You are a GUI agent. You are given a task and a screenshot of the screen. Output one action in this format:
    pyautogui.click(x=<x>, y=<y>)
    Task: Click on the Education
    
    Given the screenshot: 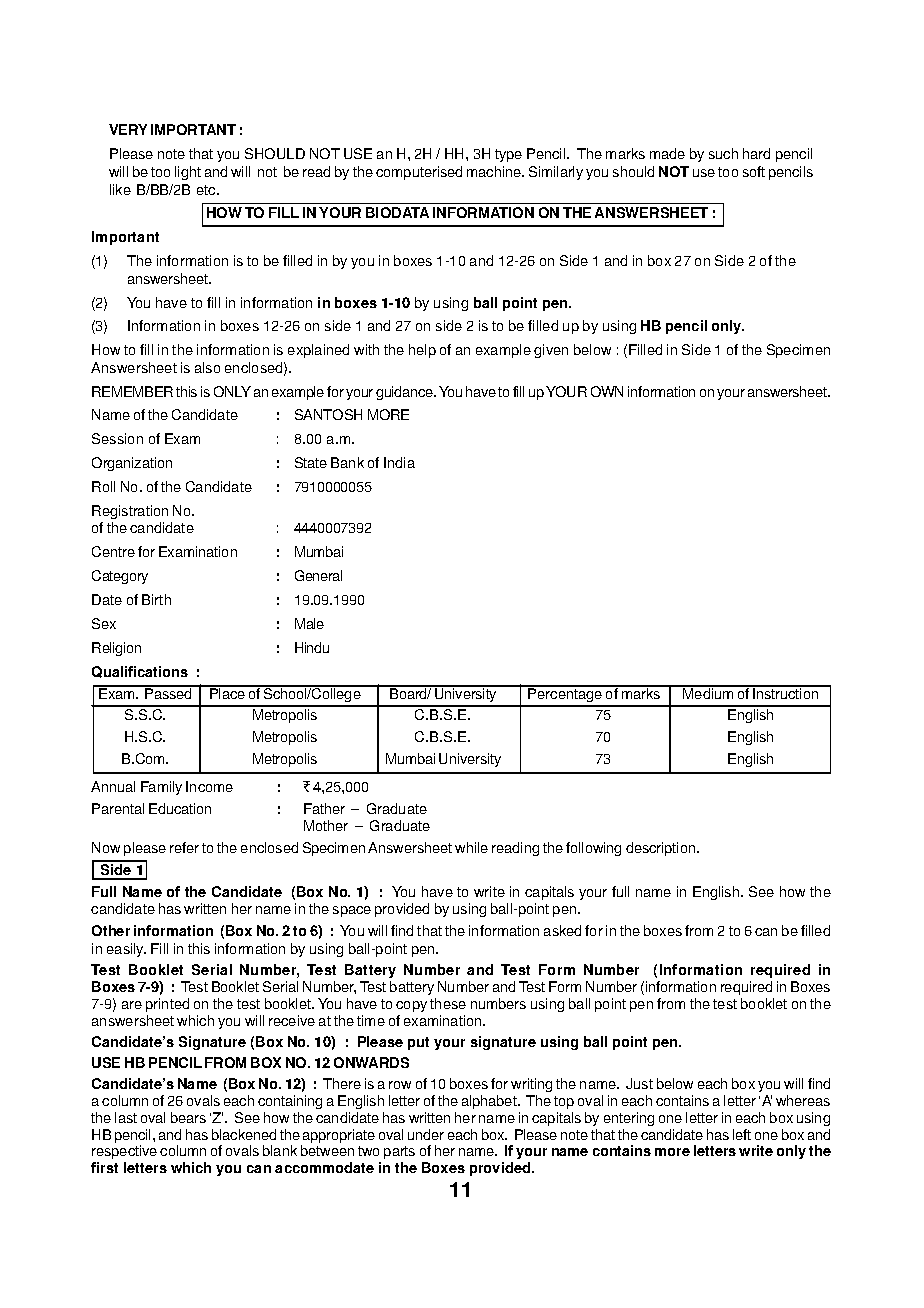 What is the action you would take?
    pyautogui.click(x=180, y=808)
